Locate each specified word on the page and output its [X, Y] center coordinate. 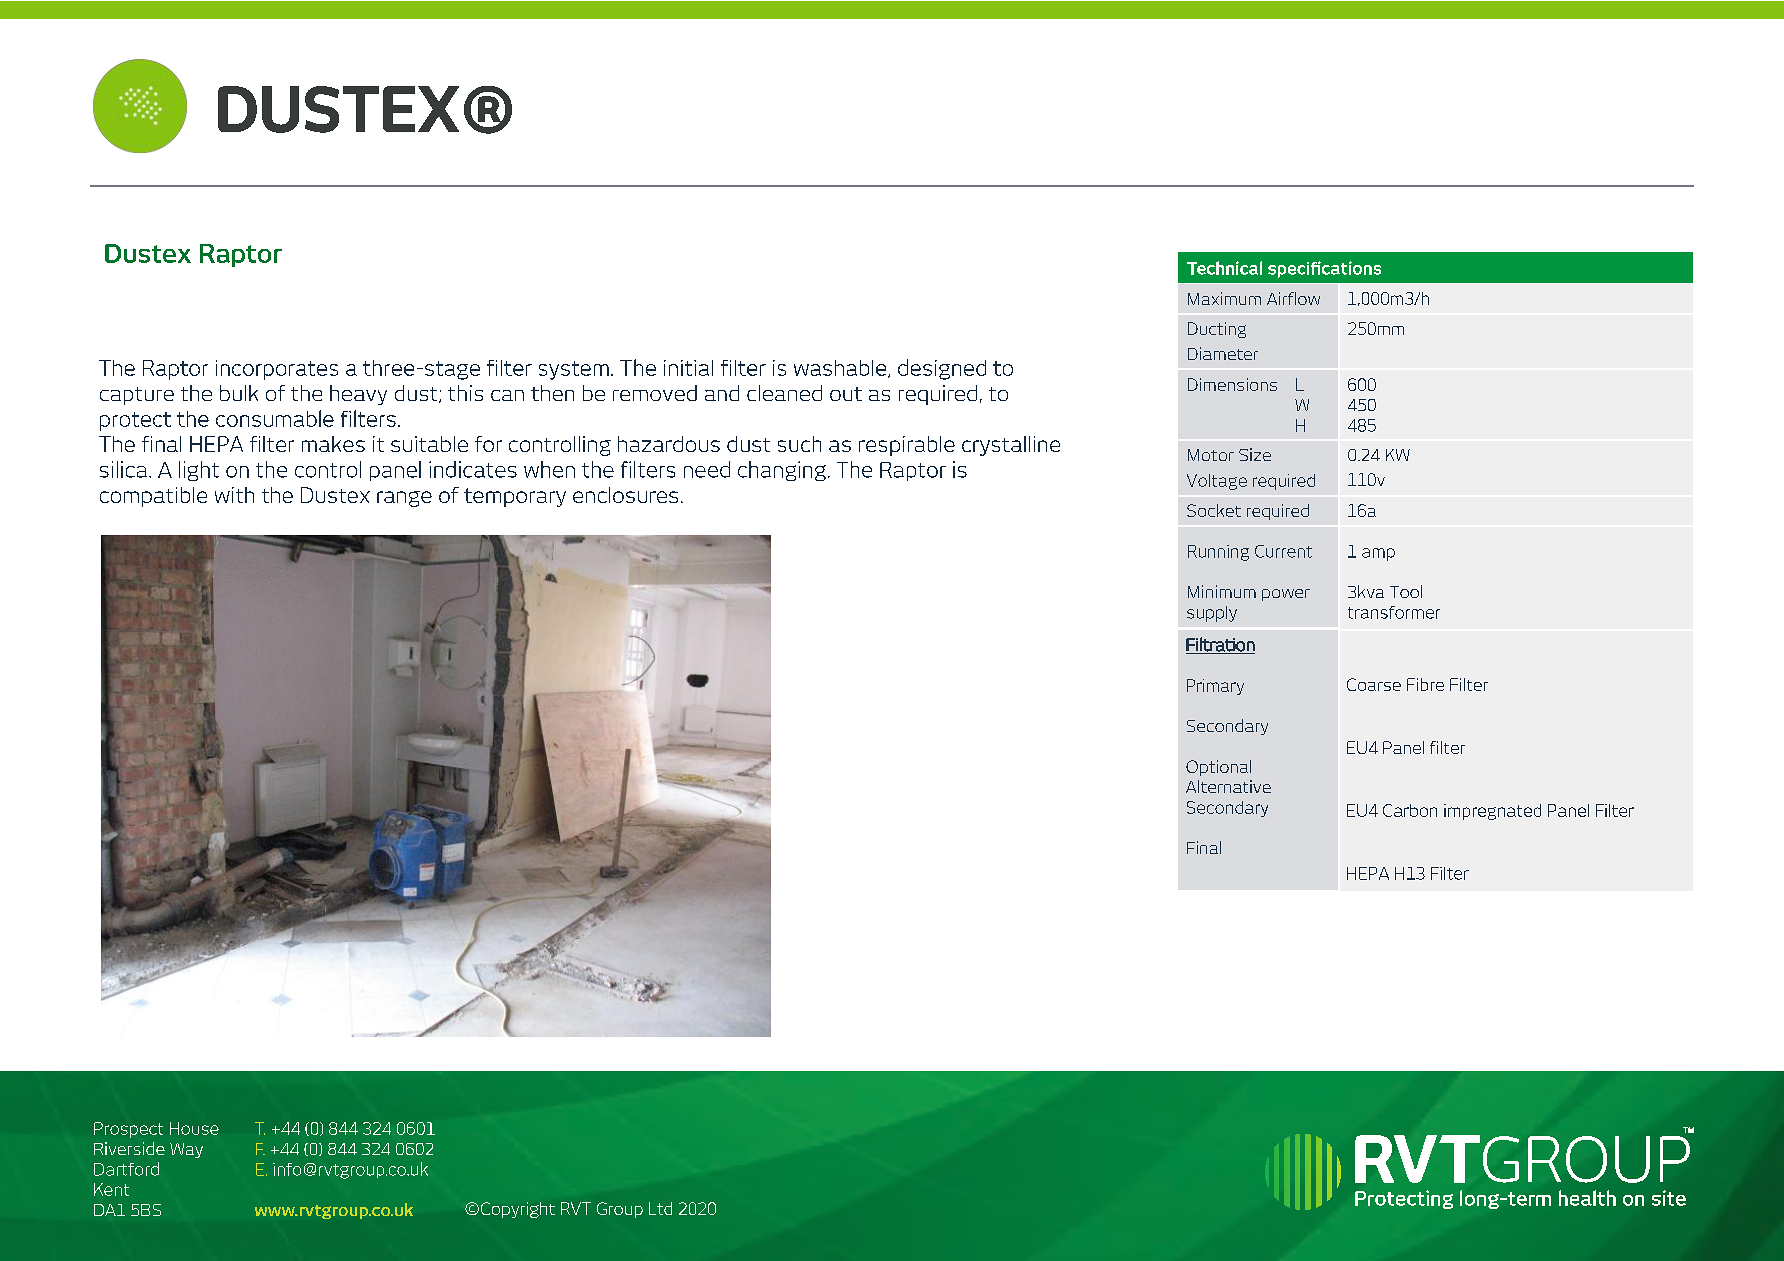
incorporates [277, 370]
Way [186, 1150]
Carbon [1410, 810]
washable [841, 369]
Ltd [660, 1208]
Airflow [1293, 298]
